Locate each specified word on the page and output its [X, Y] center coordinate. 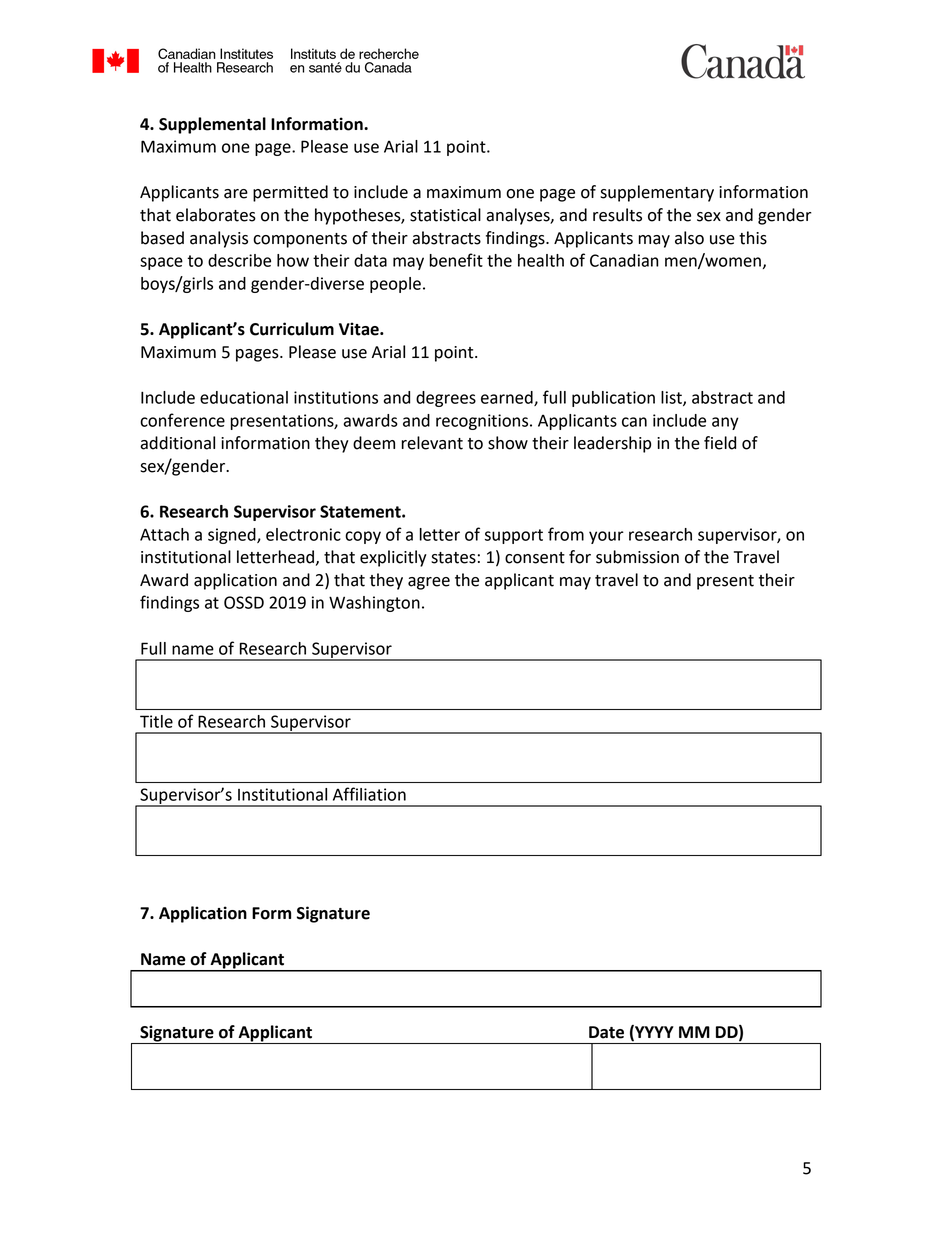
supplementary [657, 193]
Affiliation [369, 794]
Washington [374, 604]
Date [606, 1032]
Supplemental [212, 125]
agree [429, 583]
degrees [446, 399]
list [672, 398]
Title [156, 721]
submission [637, 557]
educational [244, 397]
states [453, 558]
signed [233, 536]
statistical [445, 215]
